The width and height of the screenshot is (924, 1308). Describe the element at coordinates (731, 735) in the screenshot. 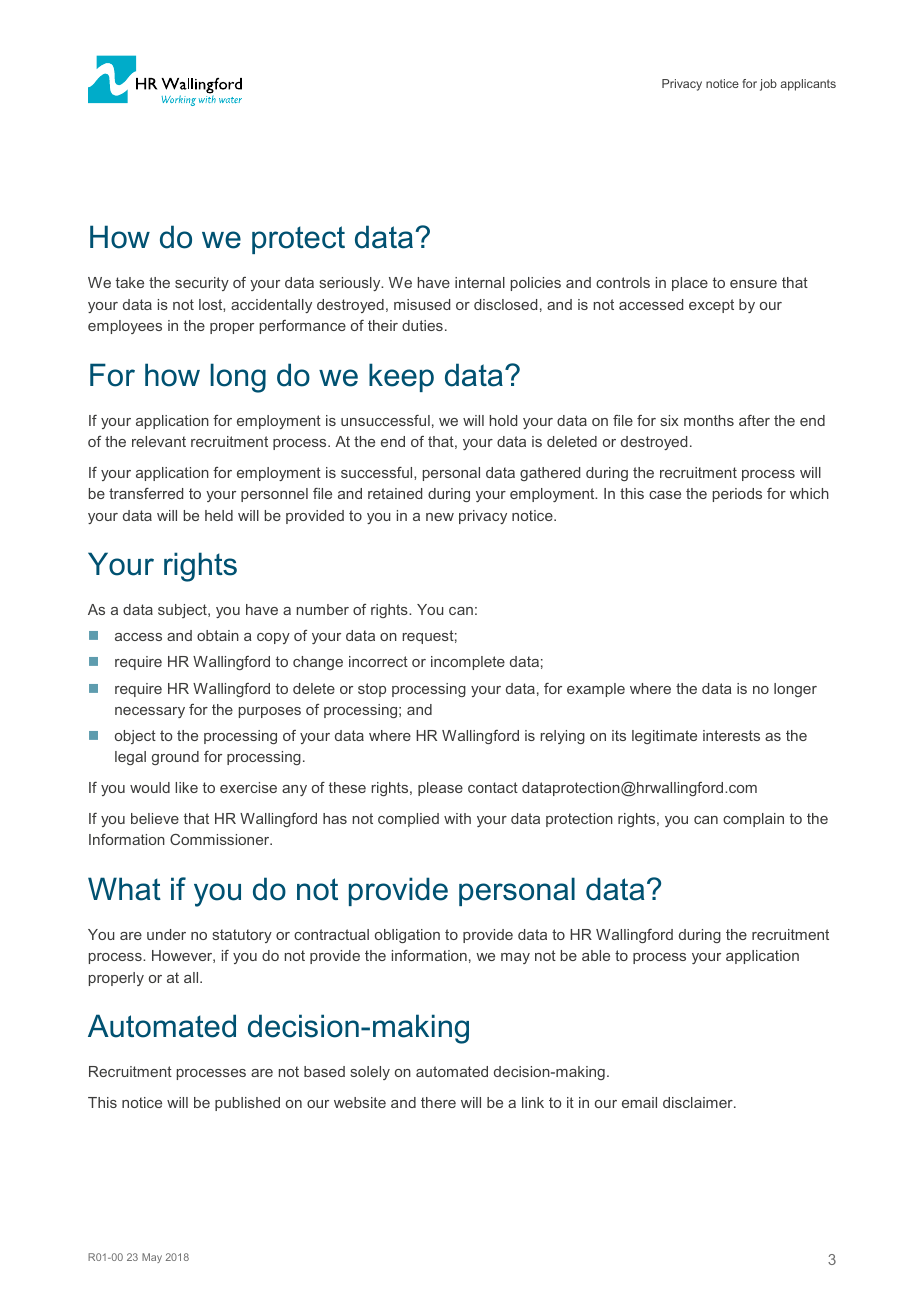

I see `interests` at that location.
